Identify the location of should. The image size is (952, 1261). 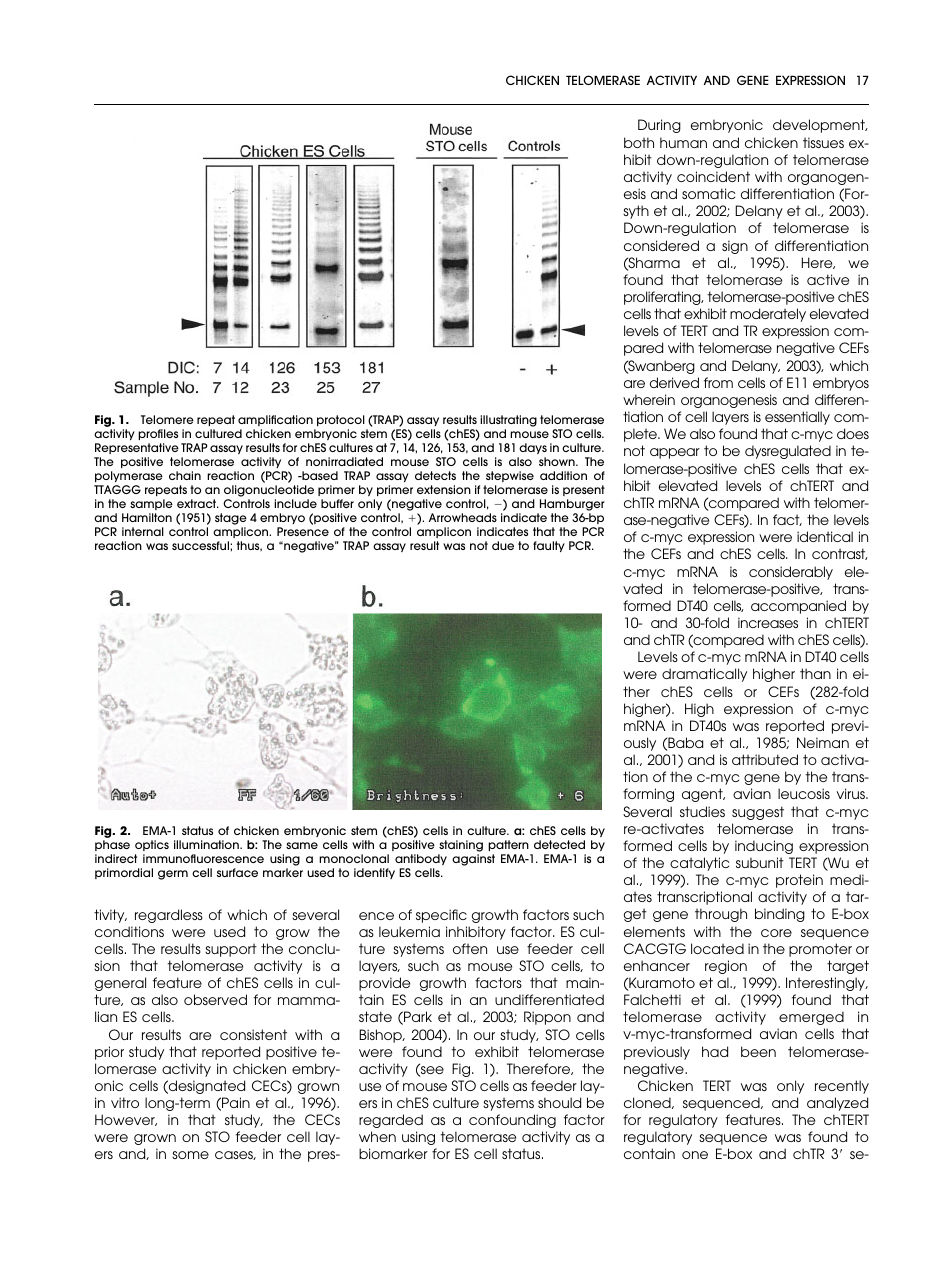
(559, 1102).
